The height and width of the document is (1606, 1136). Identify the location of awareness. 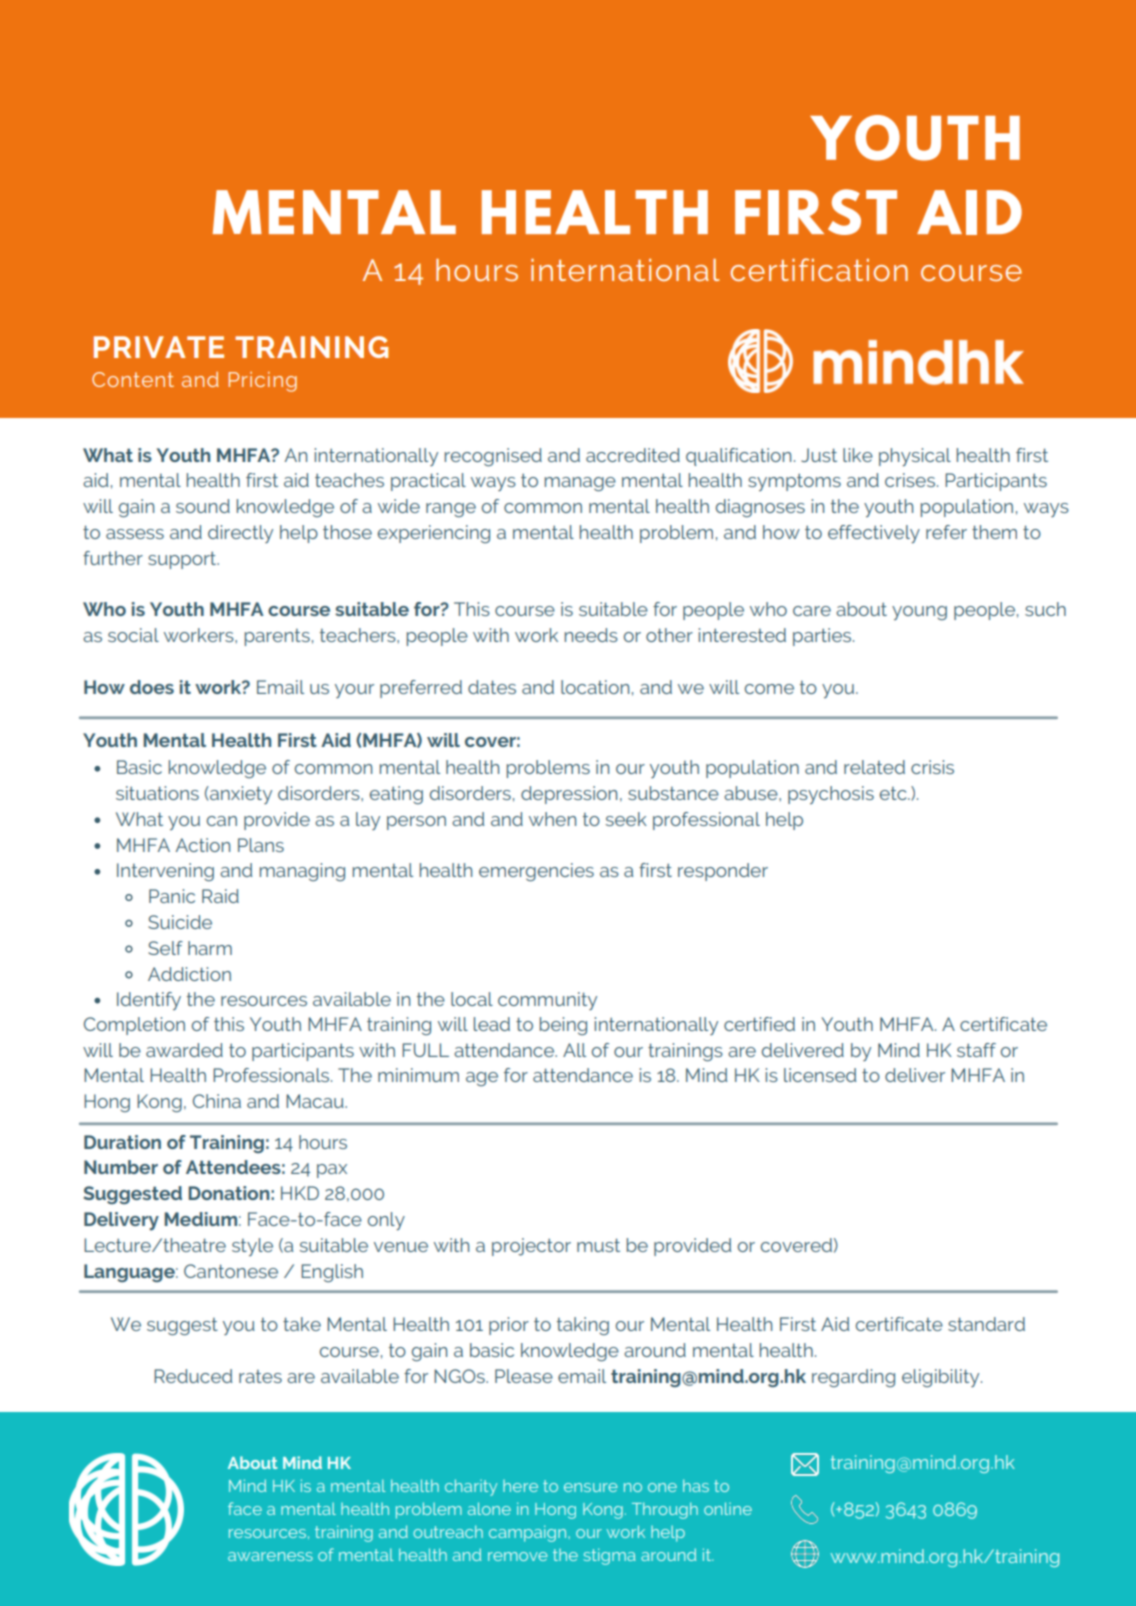
(270, 1556).
